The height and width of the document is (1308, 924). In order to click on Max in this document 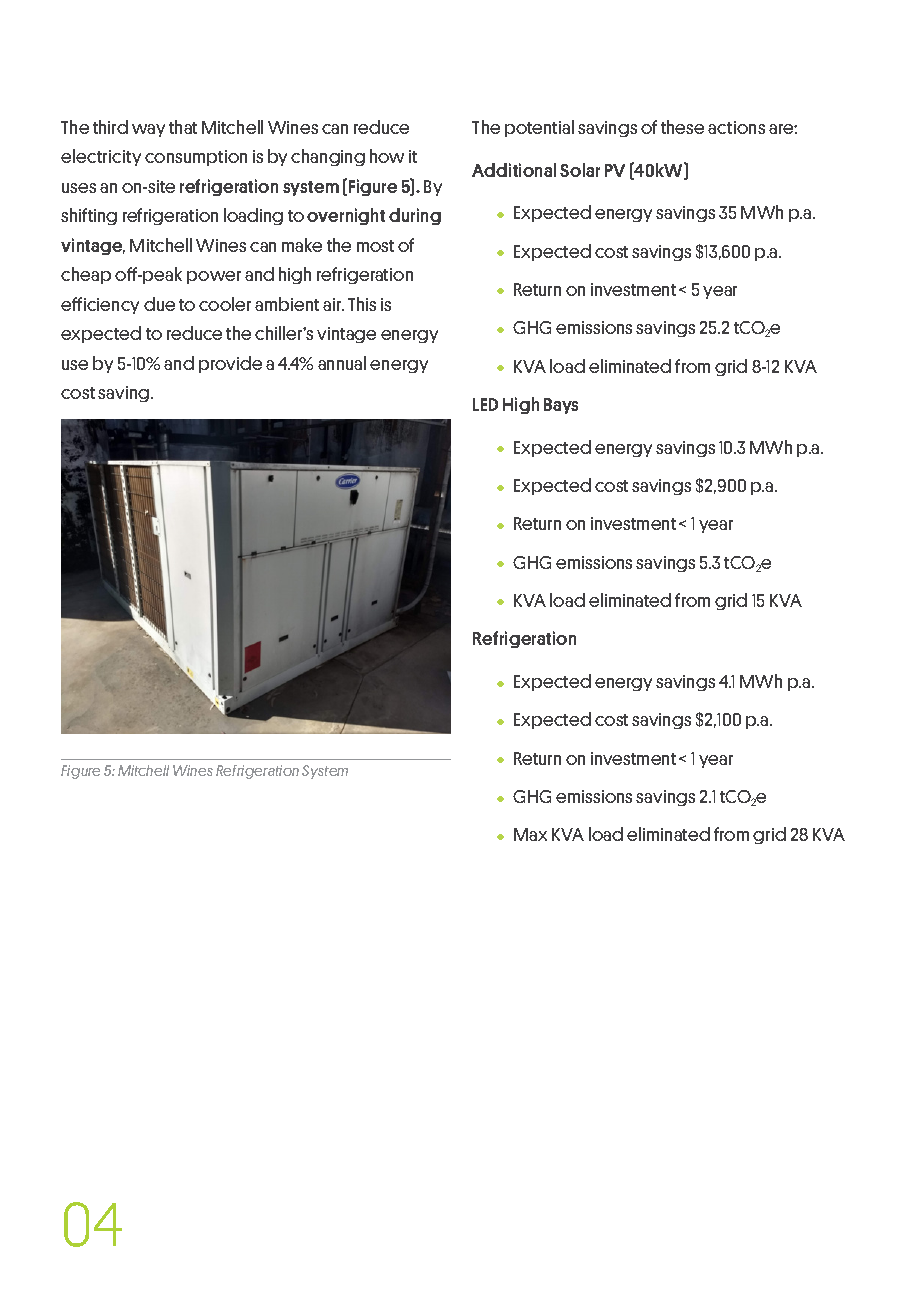, I will do `click(530, 834)`.
